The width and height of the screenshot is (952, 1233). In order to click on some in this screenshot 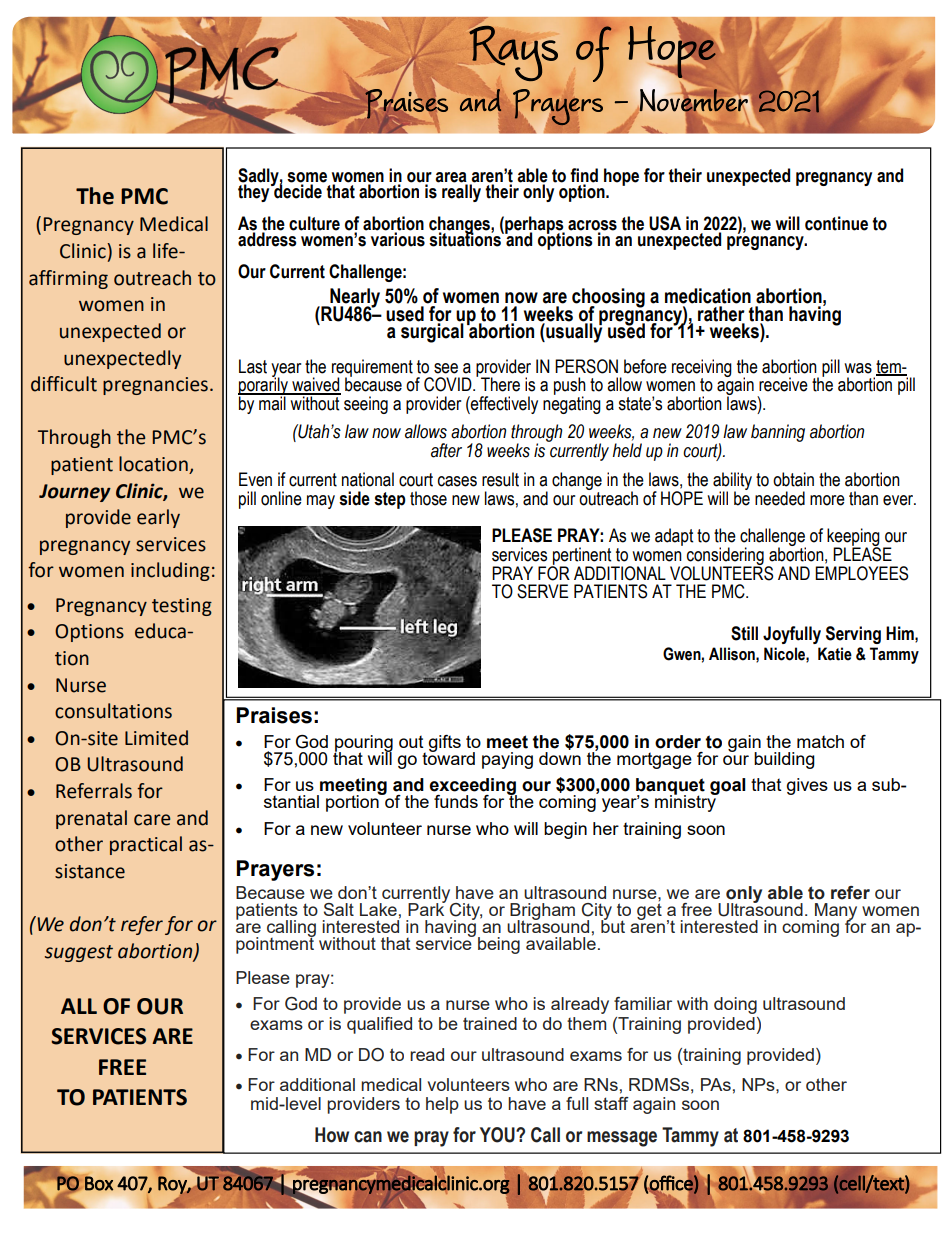, I will do `click(307, 177)`.
